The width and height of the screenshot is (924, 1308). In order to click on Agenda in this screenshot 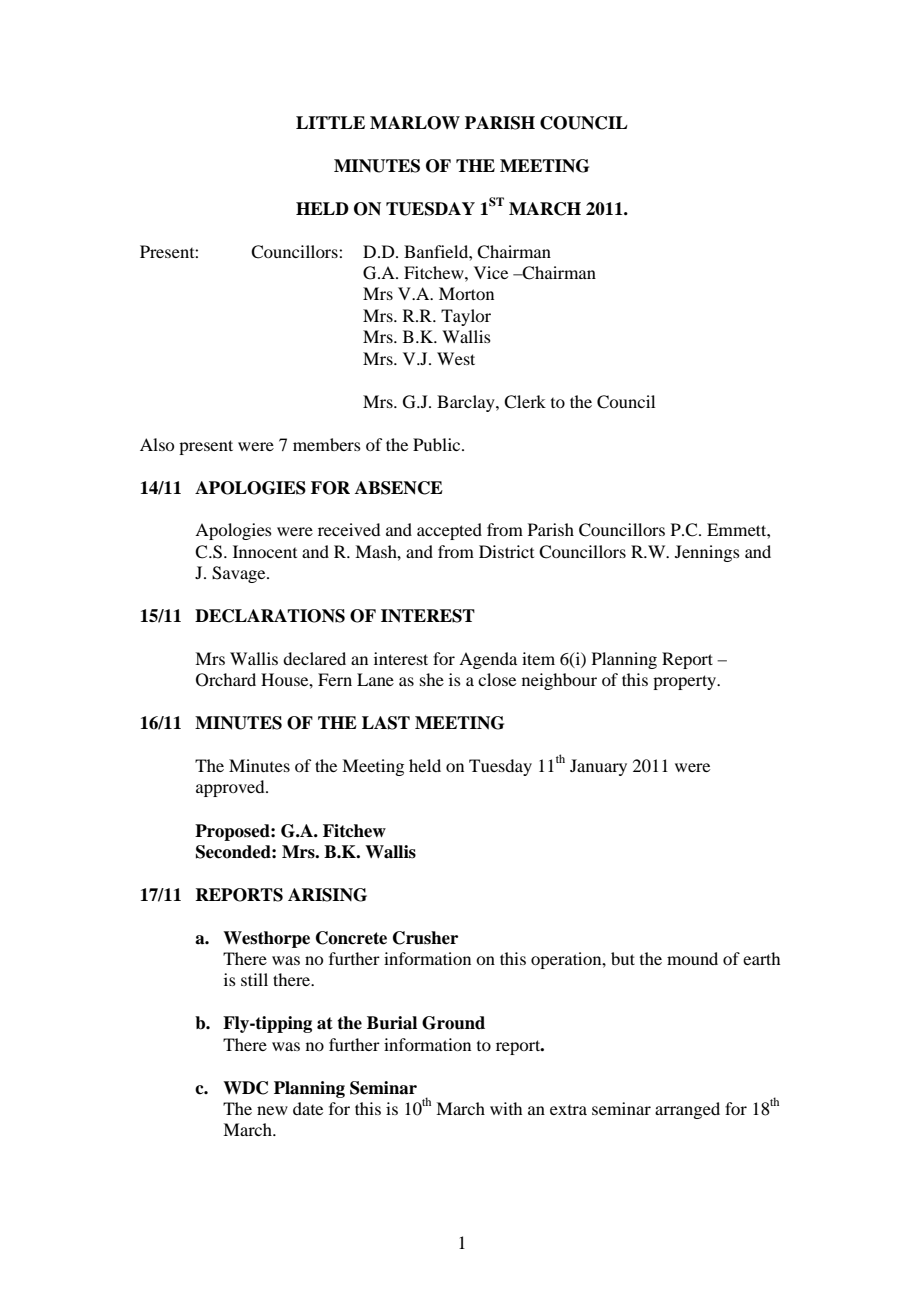, I will do `click(488, 660)`.
